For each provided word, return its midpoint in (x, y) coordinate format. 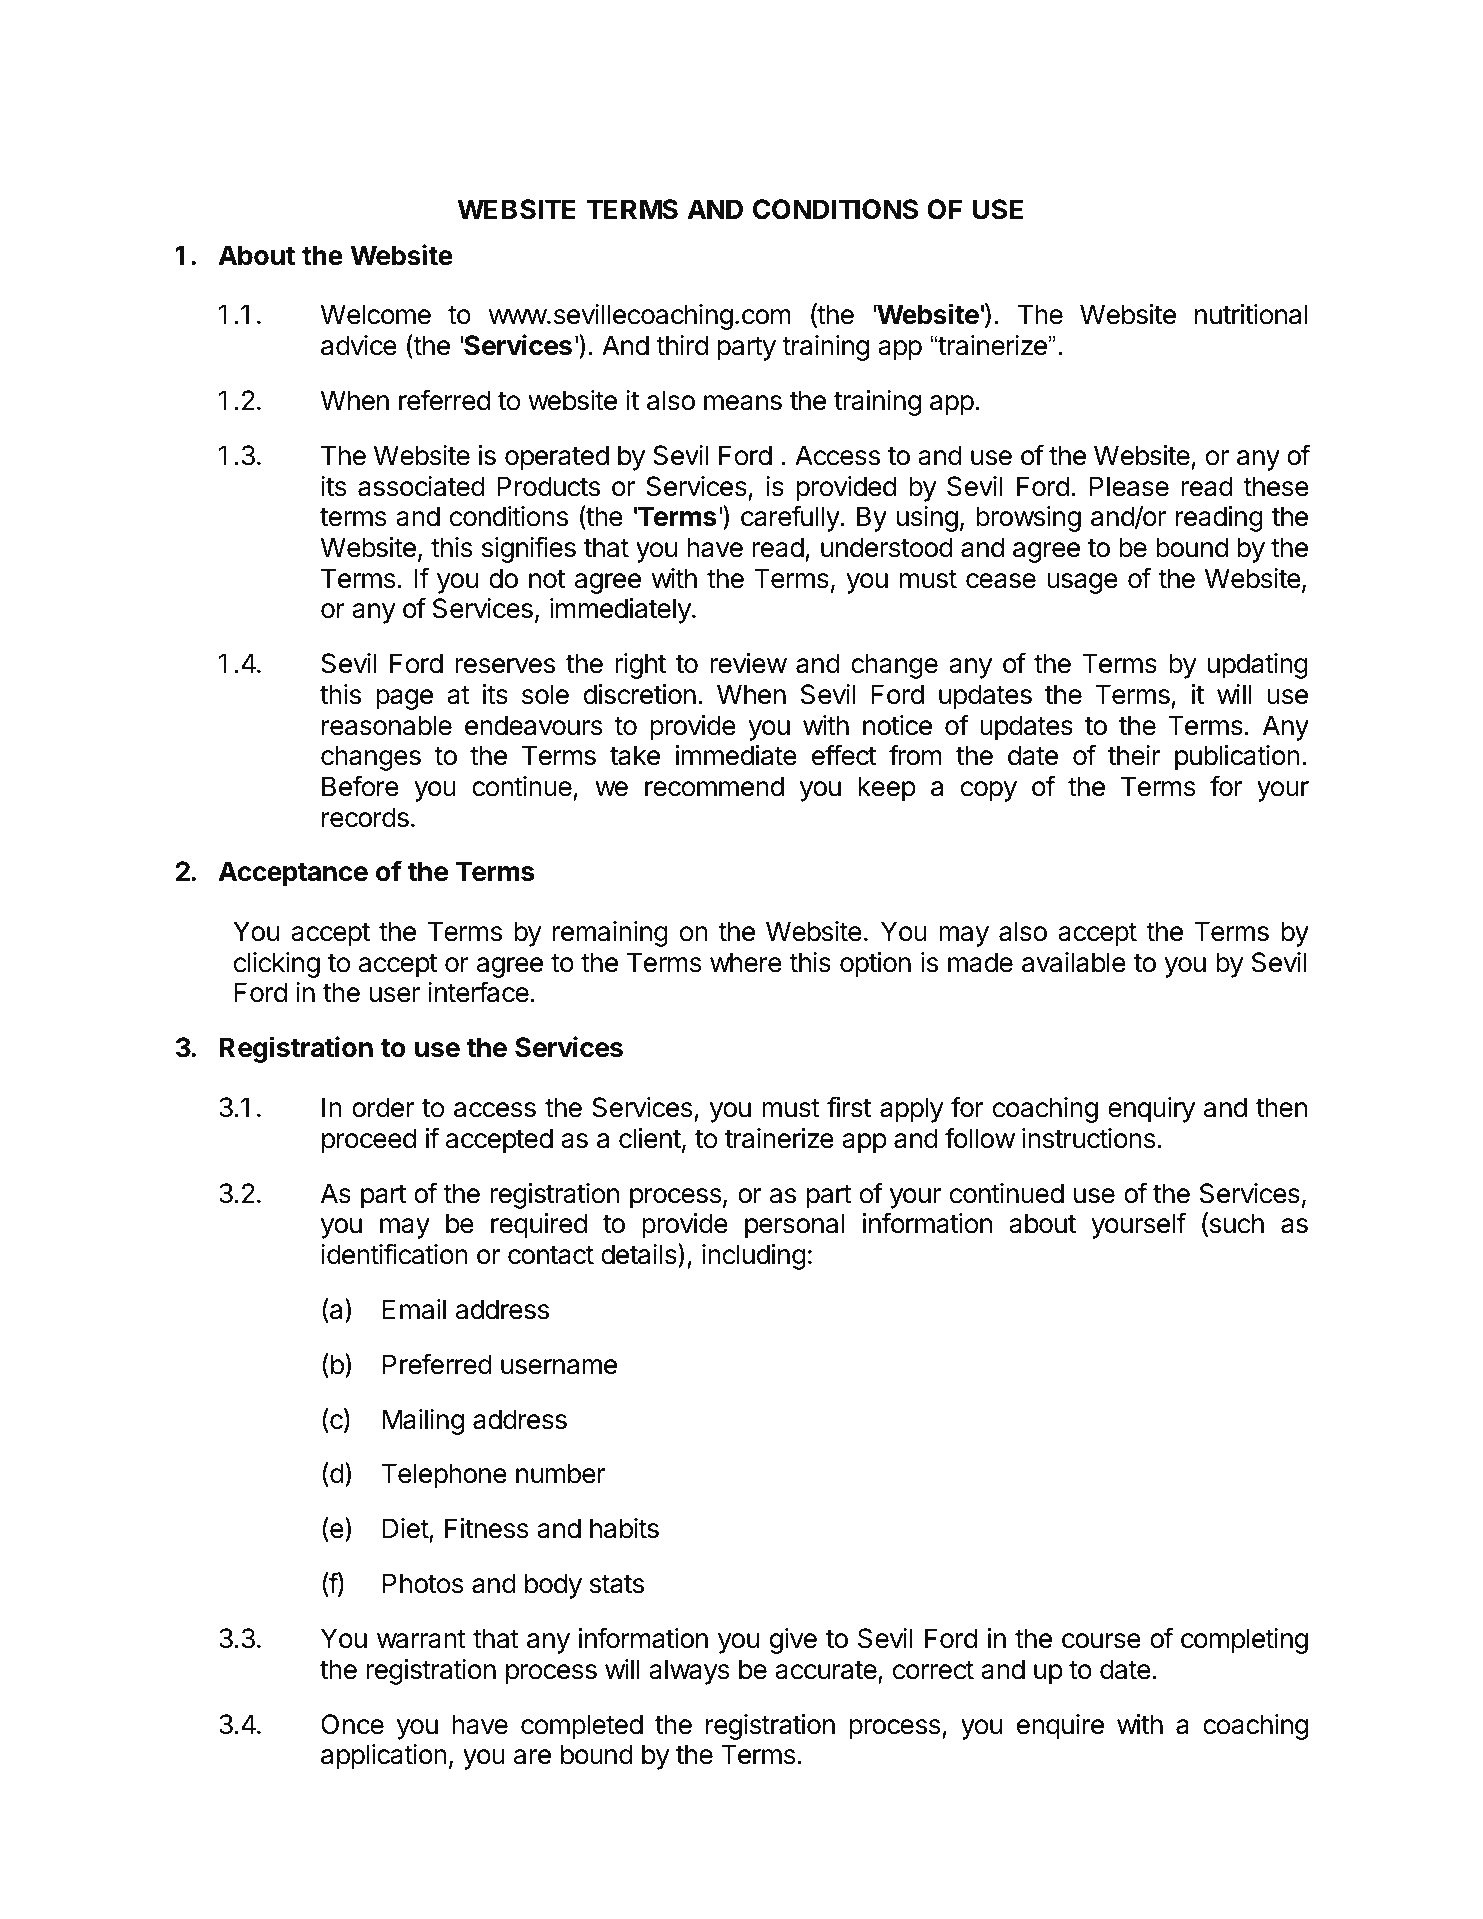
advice (359, 345)
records (365, 817)
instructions (1089, 1138)
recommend (714, 786)
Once (352, 1724)
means (743, 403)
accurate (827, 1671)
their (1134, 755)
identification (394, 1254)
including (754, 1257)
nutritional (1251, 314)
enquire (1060, 1727)
